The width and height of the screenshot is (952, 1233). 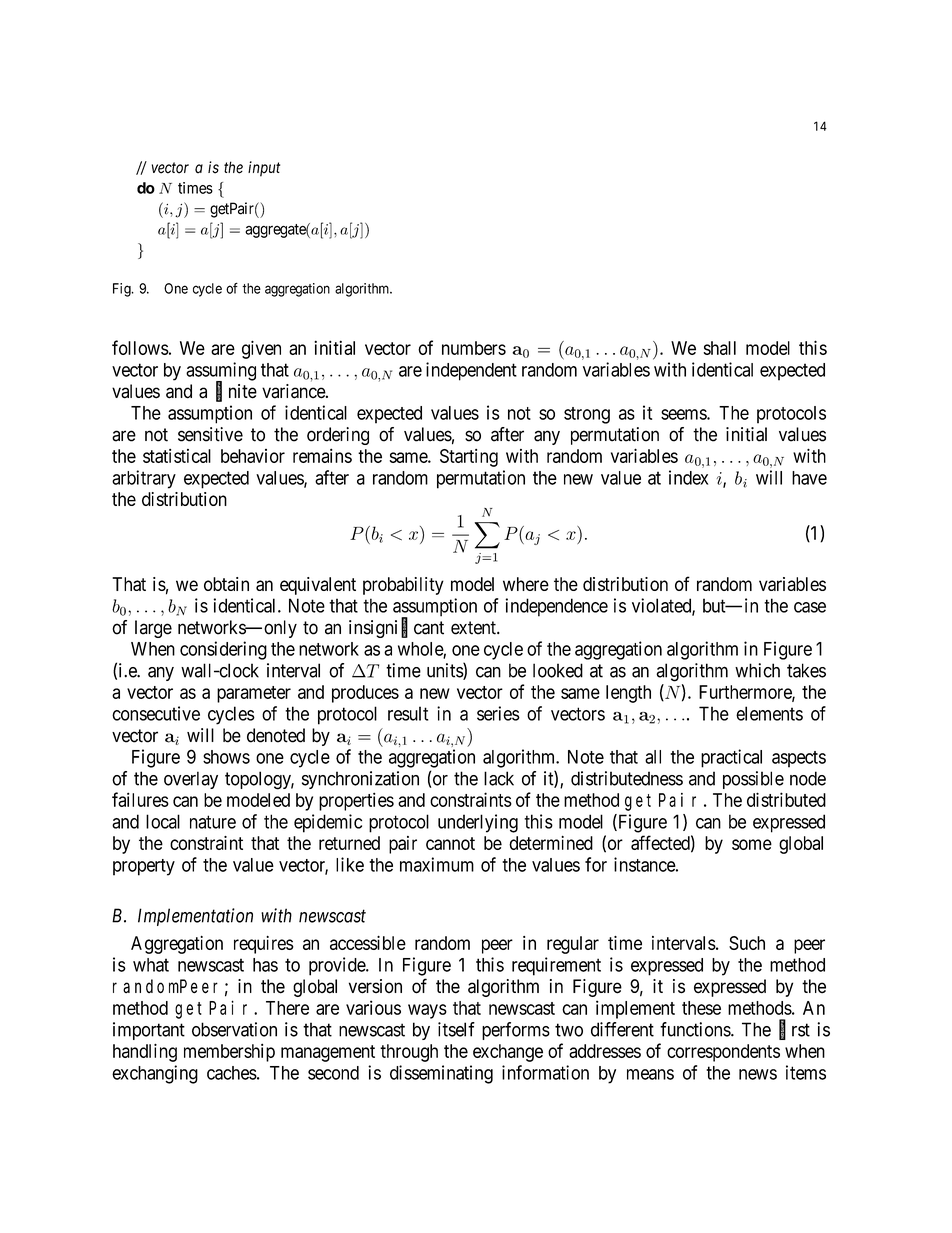 What do you see at coordinates (757, 670) in the screenshot?
I see `which` at bounding box center [757, 670].
